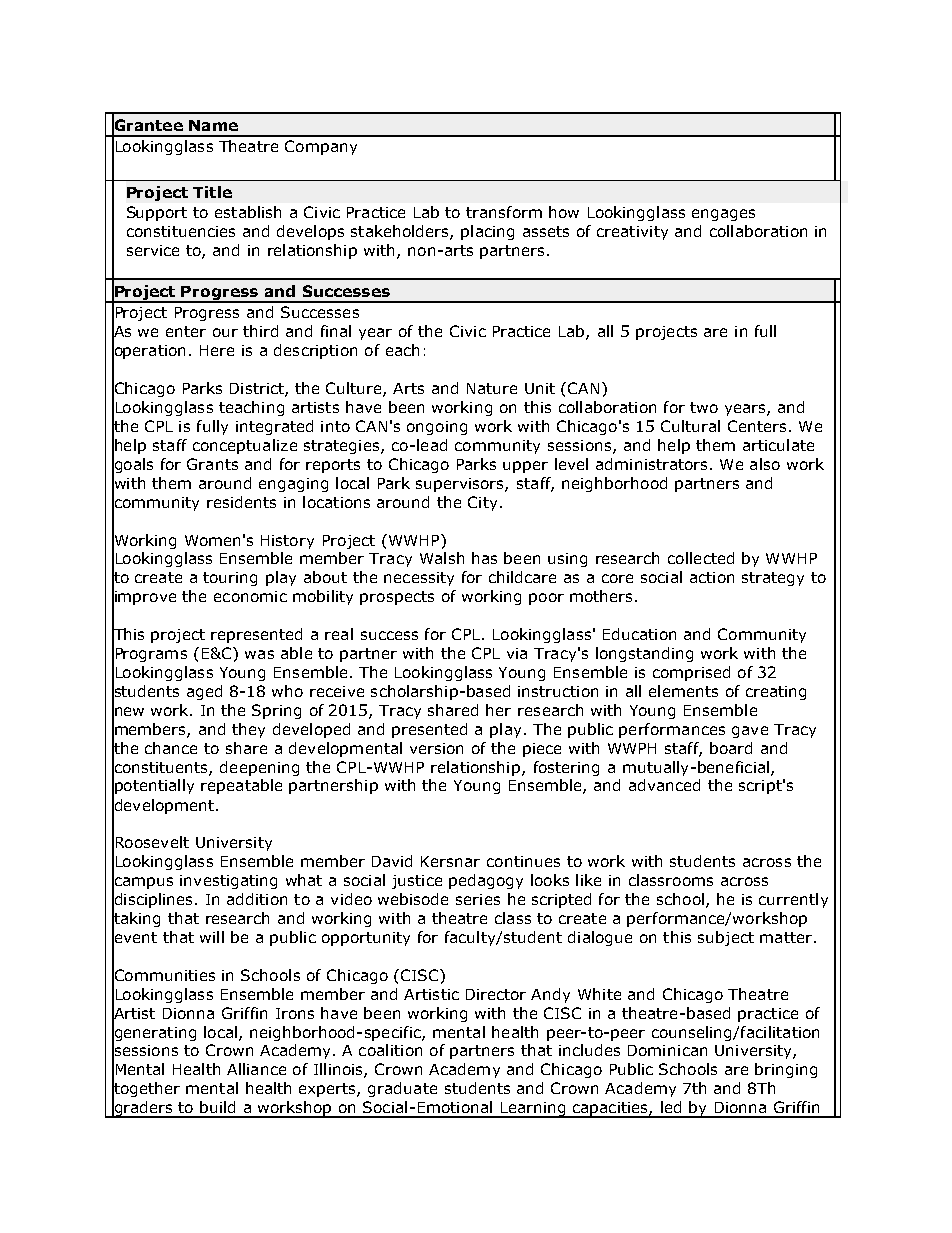 This screenshot has height=1233, width=952. I want to click on upper, so click(525, 467).
